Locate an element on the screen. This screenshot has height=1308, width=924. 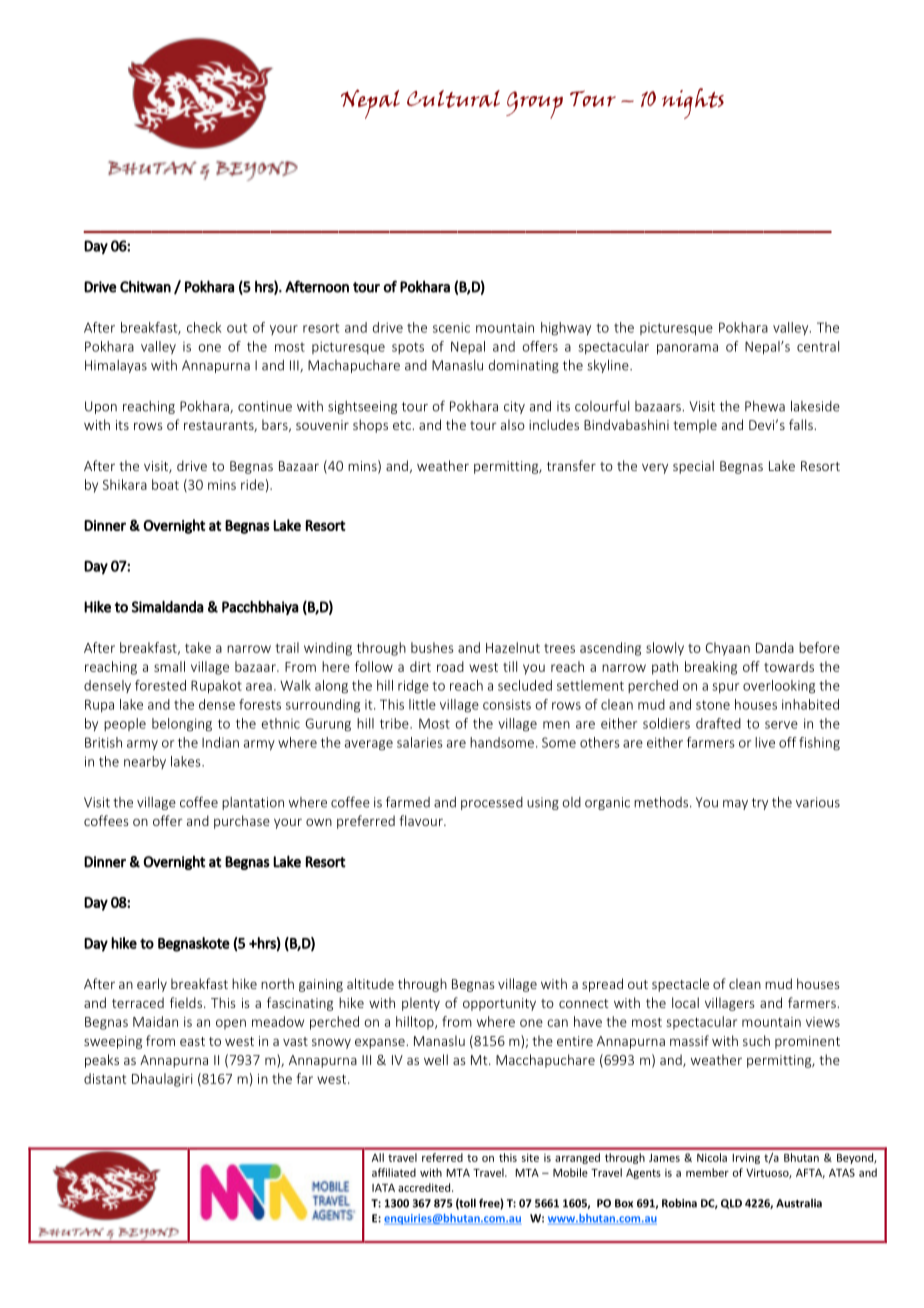
purchase is located at coordinates (242, 822).
